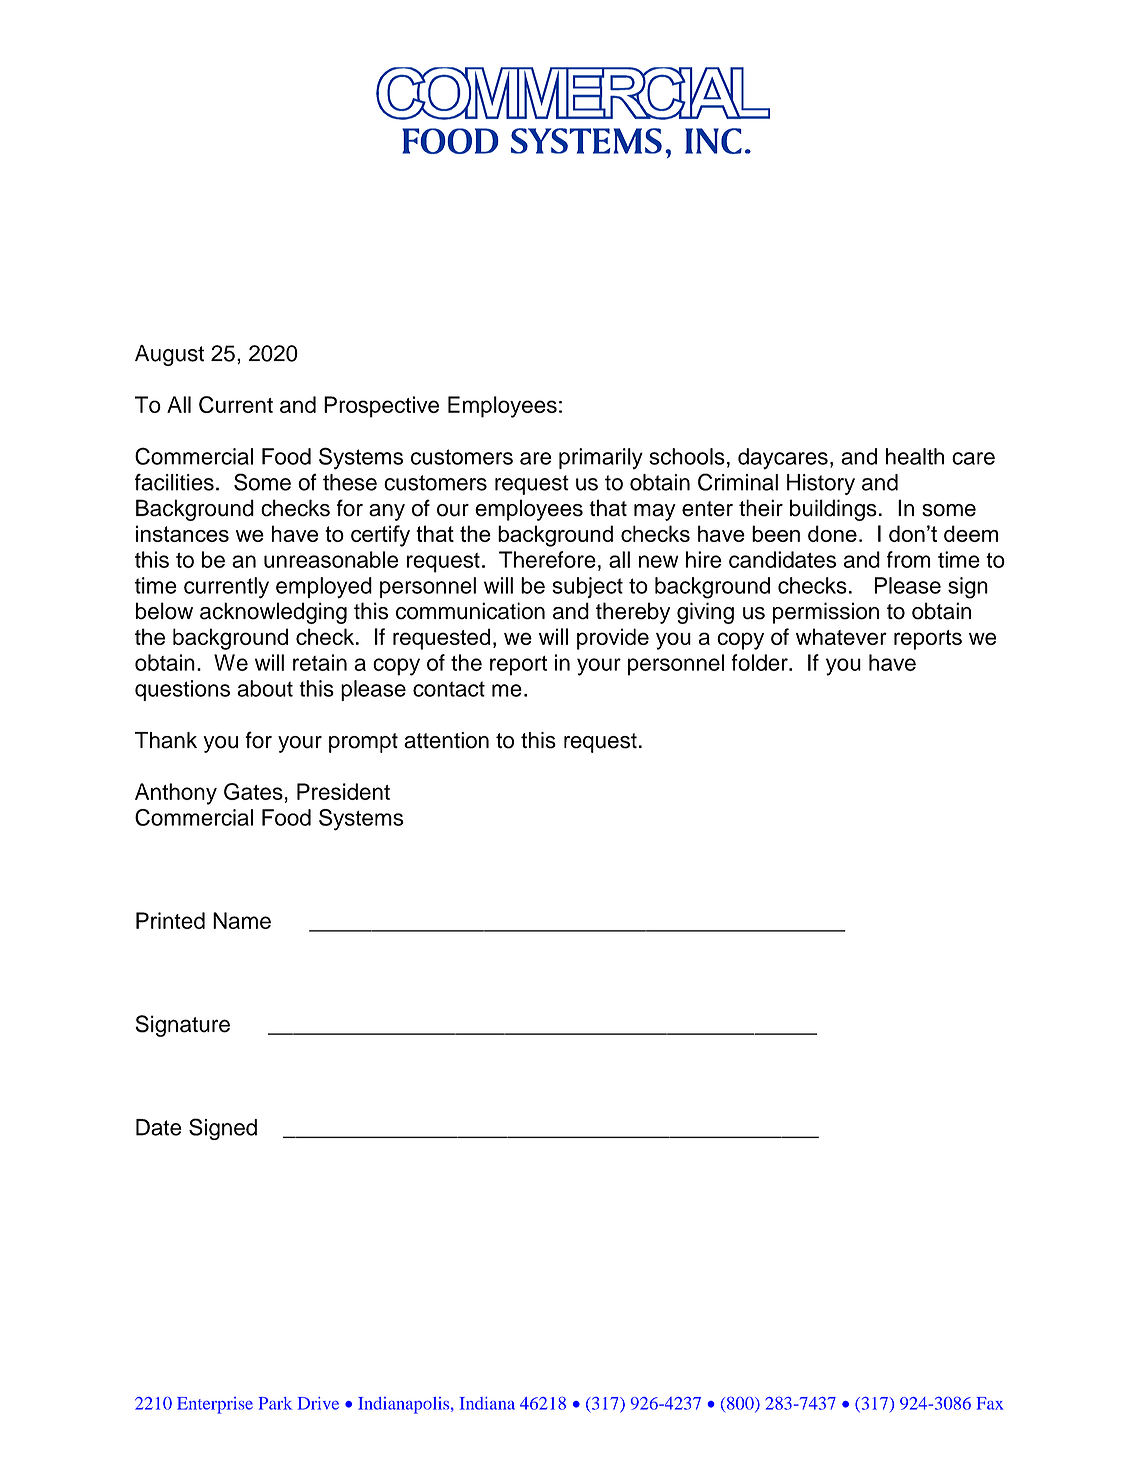 The image size is (1144, 1481). Describe the element at coordinates (265, 688) in the document. I see `about` at that location.
